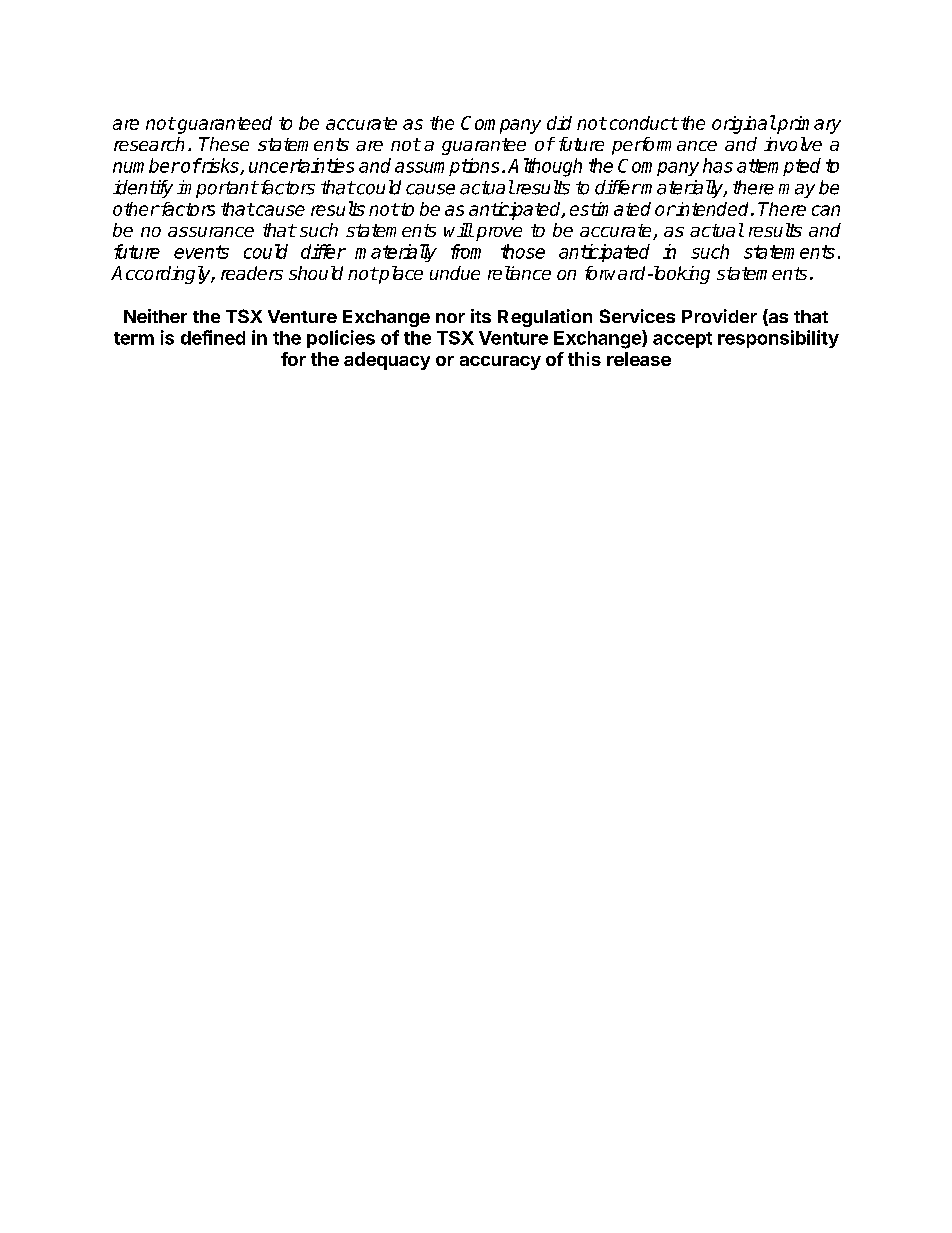  What do you see at coordinates (559, 123) in the image?
I see `did` at bounding box center [559, 123].
